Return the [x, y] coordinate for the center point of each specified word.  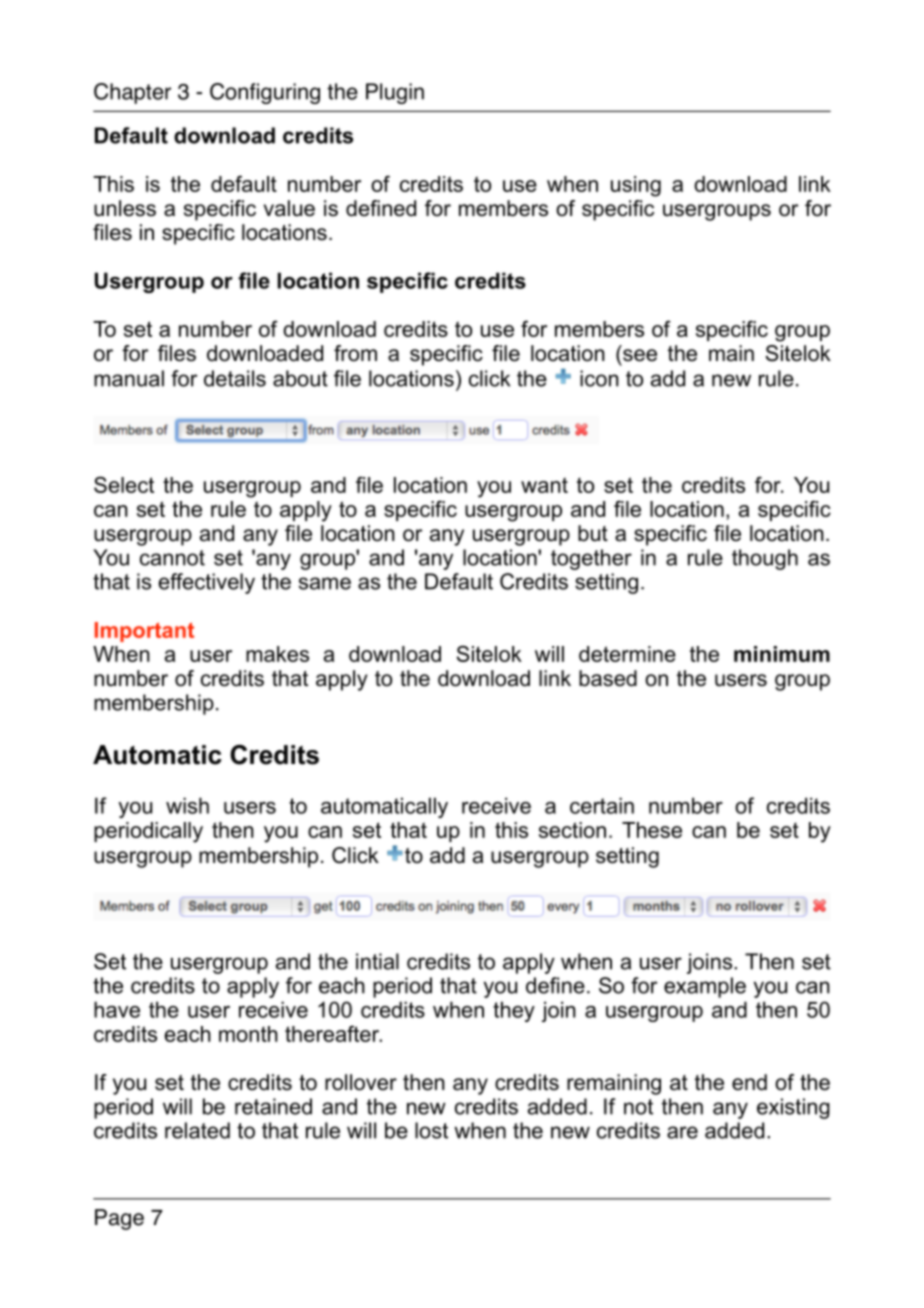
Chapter [132, 93]
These [652, 830]
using [636, 186]
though [765, 559]
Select [124, 484]
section [572, 830]
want [544, 485]
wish [187, 805]
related [197, 1130]
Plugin [395, 93]
